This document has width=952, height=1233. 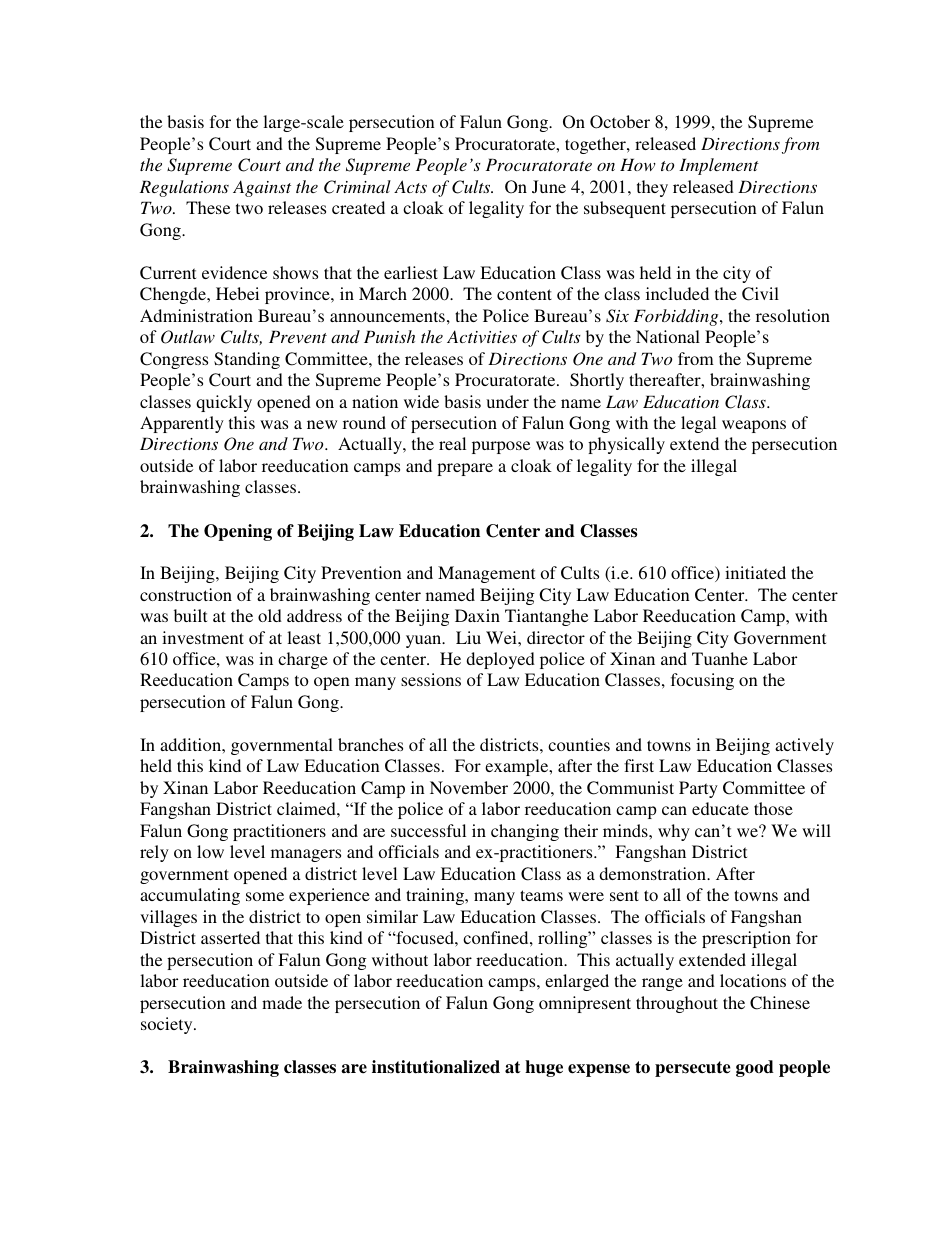 I want to click on institutionalized, so click(x=436, y=1067).
